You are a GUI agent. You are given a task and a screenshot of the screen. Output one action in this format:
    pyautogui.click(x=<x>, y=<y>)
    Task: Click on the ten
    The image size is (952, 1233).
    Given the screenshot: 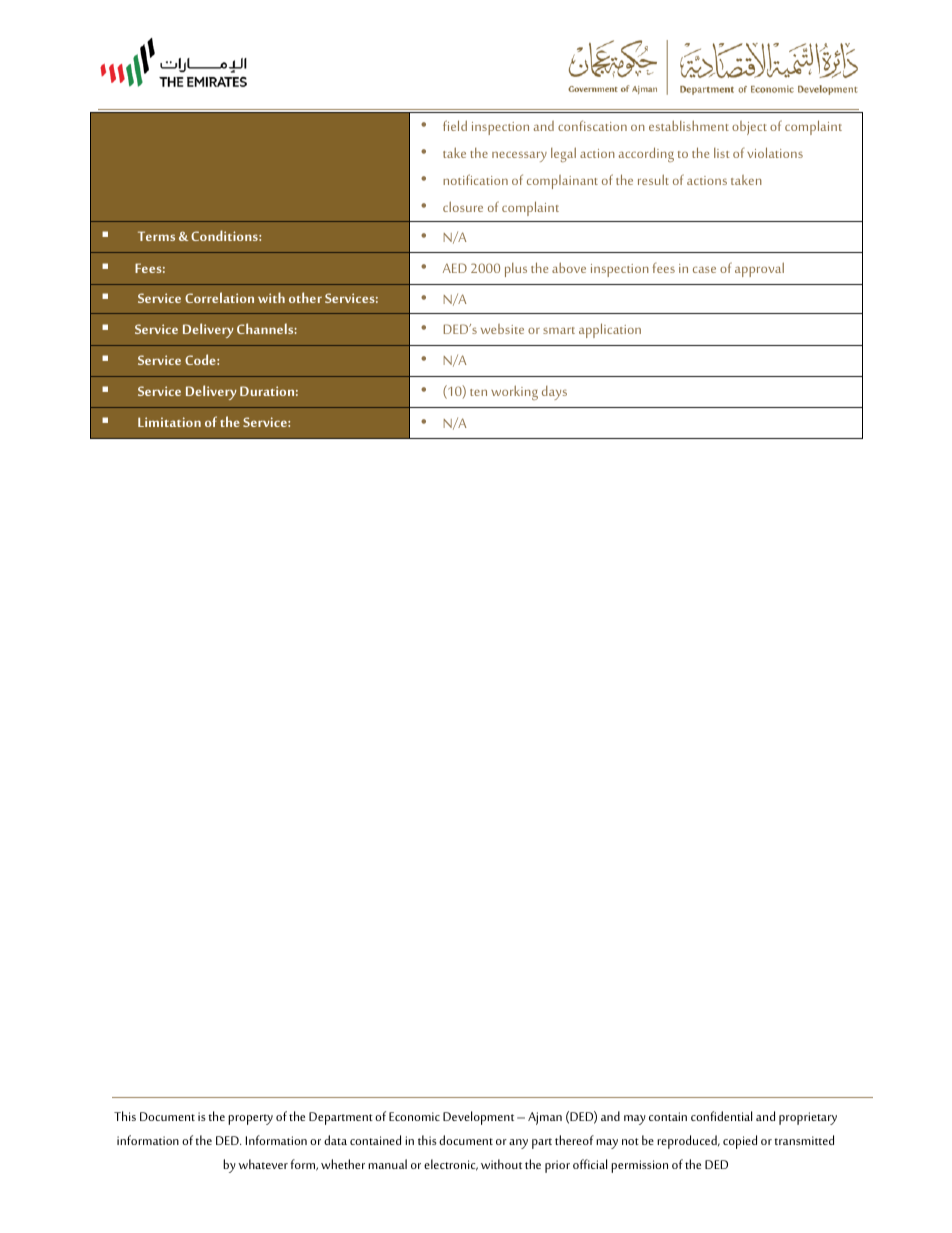 What is the action you would take?
    pyautogui.click(x=478, y=392)
